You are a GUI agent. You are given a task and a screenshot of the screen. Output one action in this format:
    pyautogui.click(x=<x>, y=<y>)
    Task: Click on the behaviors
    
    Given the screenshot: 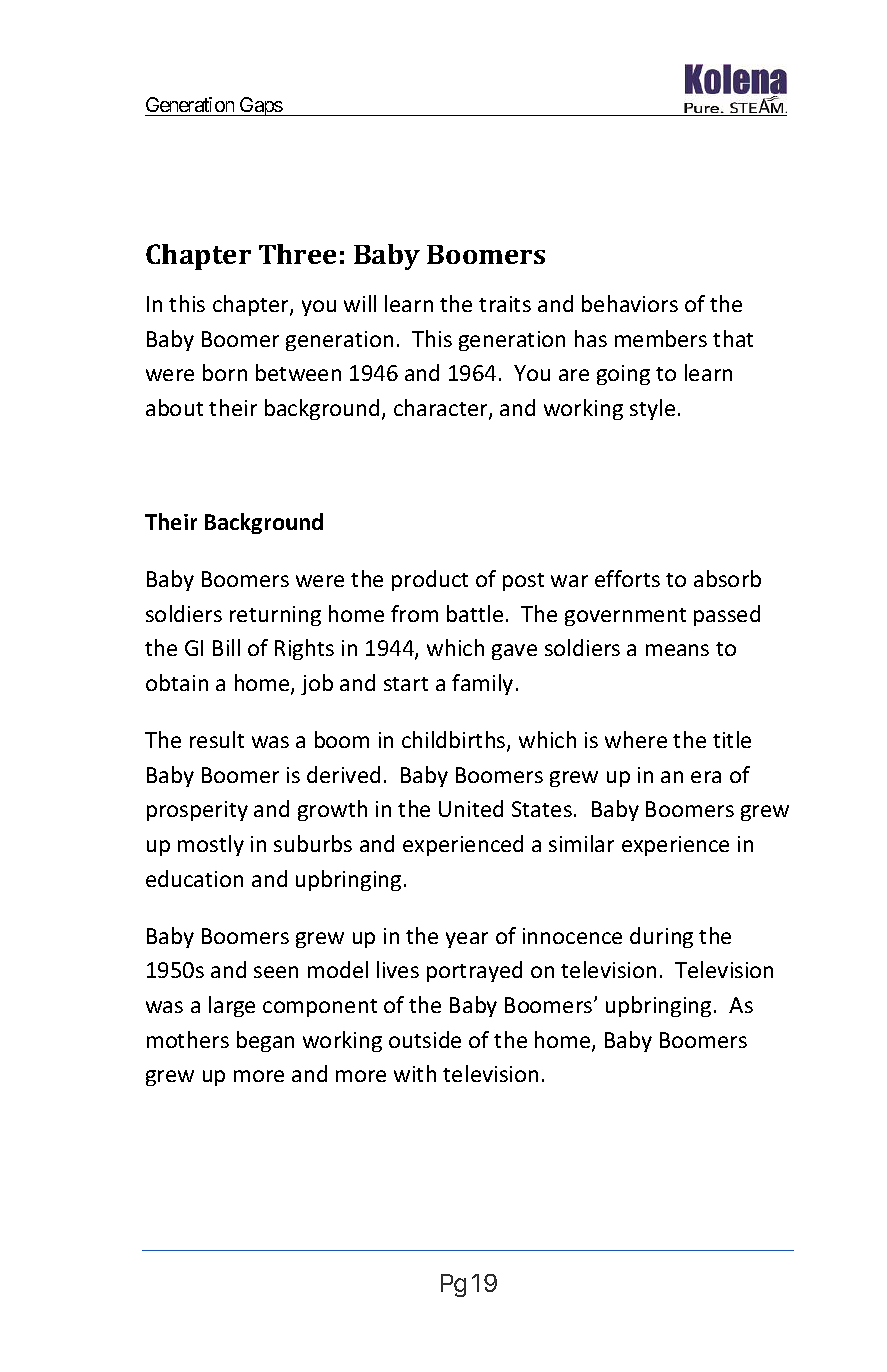 What is the action you would take?
    pyautogui.click(x=630, y=303)
